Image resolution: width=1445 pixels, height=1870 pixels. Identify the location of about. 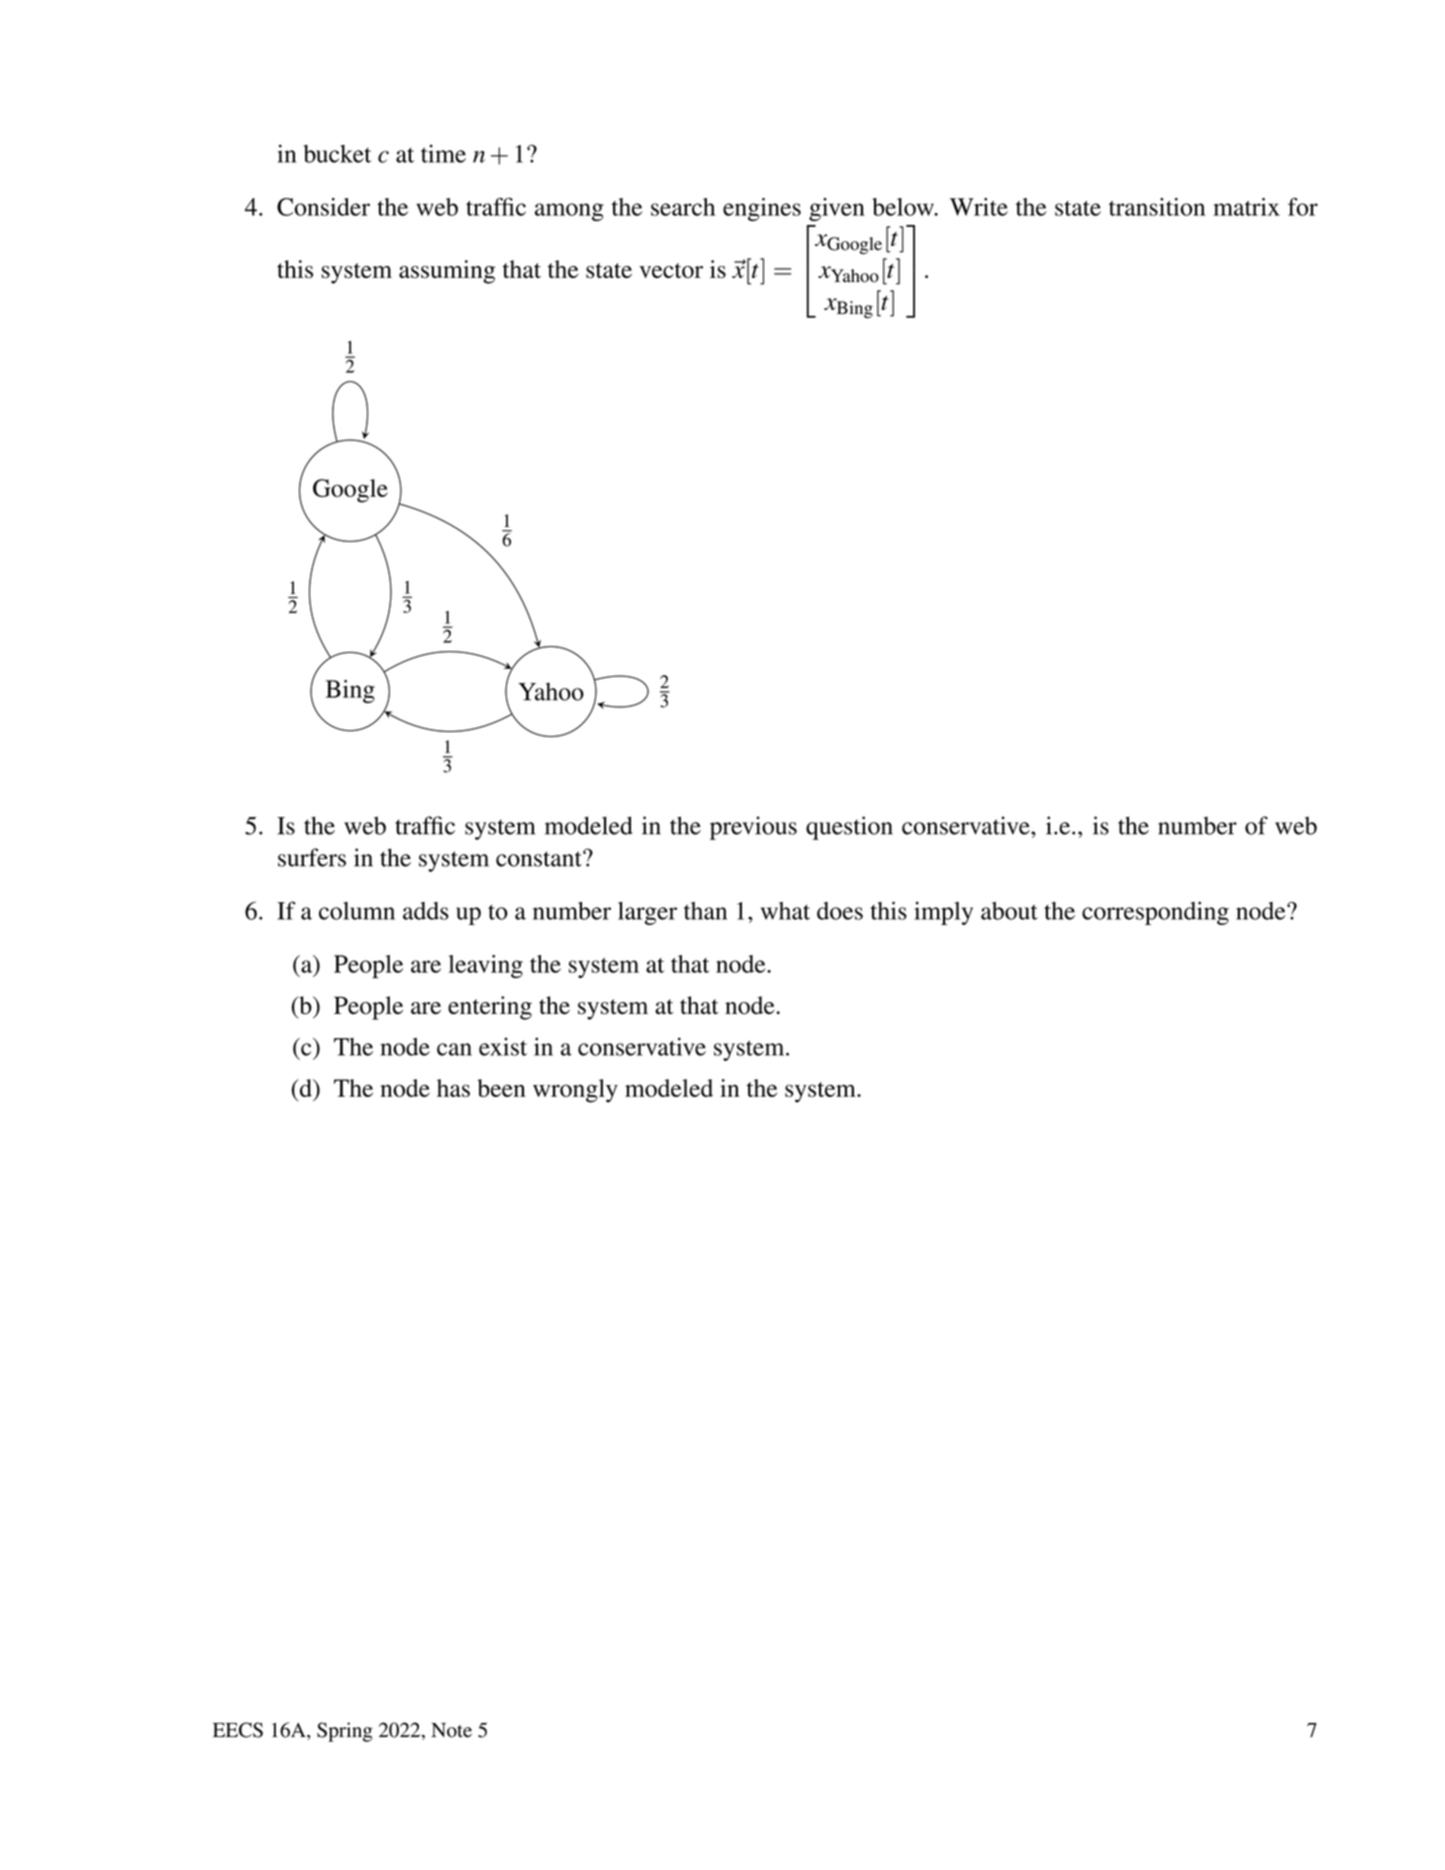
(1009, 911).
